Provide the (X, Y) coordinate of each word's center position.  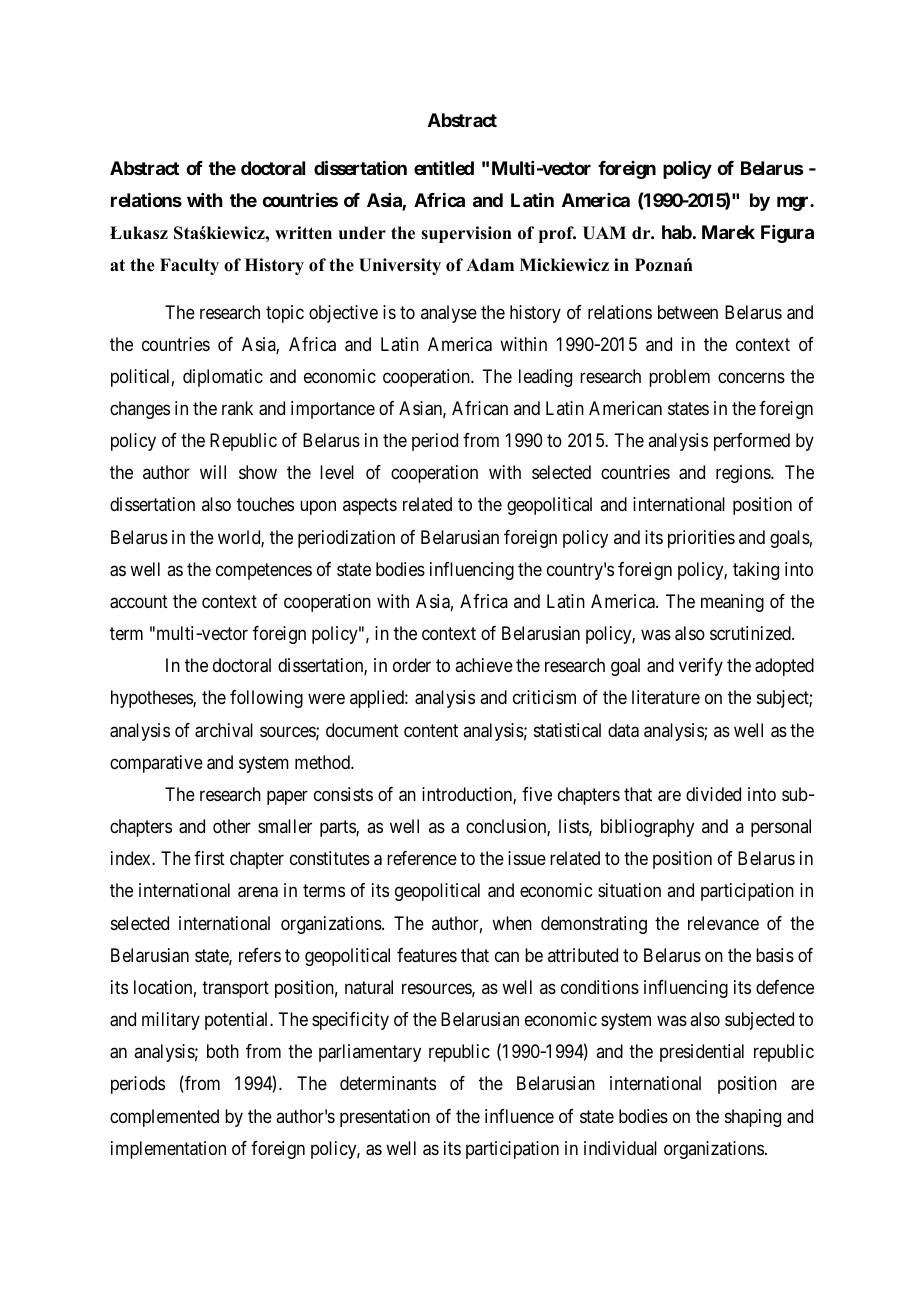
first (209, 858)
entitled (444, 168)
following (266, 699)
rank (237, 408)
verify (701, 667)
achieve (484, 665)
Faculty (189, 266)
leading (545, 378)
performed (752, 442)
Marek (728, 232)
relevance (723, 923)
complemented (164, 1118)
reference (422, 858)
